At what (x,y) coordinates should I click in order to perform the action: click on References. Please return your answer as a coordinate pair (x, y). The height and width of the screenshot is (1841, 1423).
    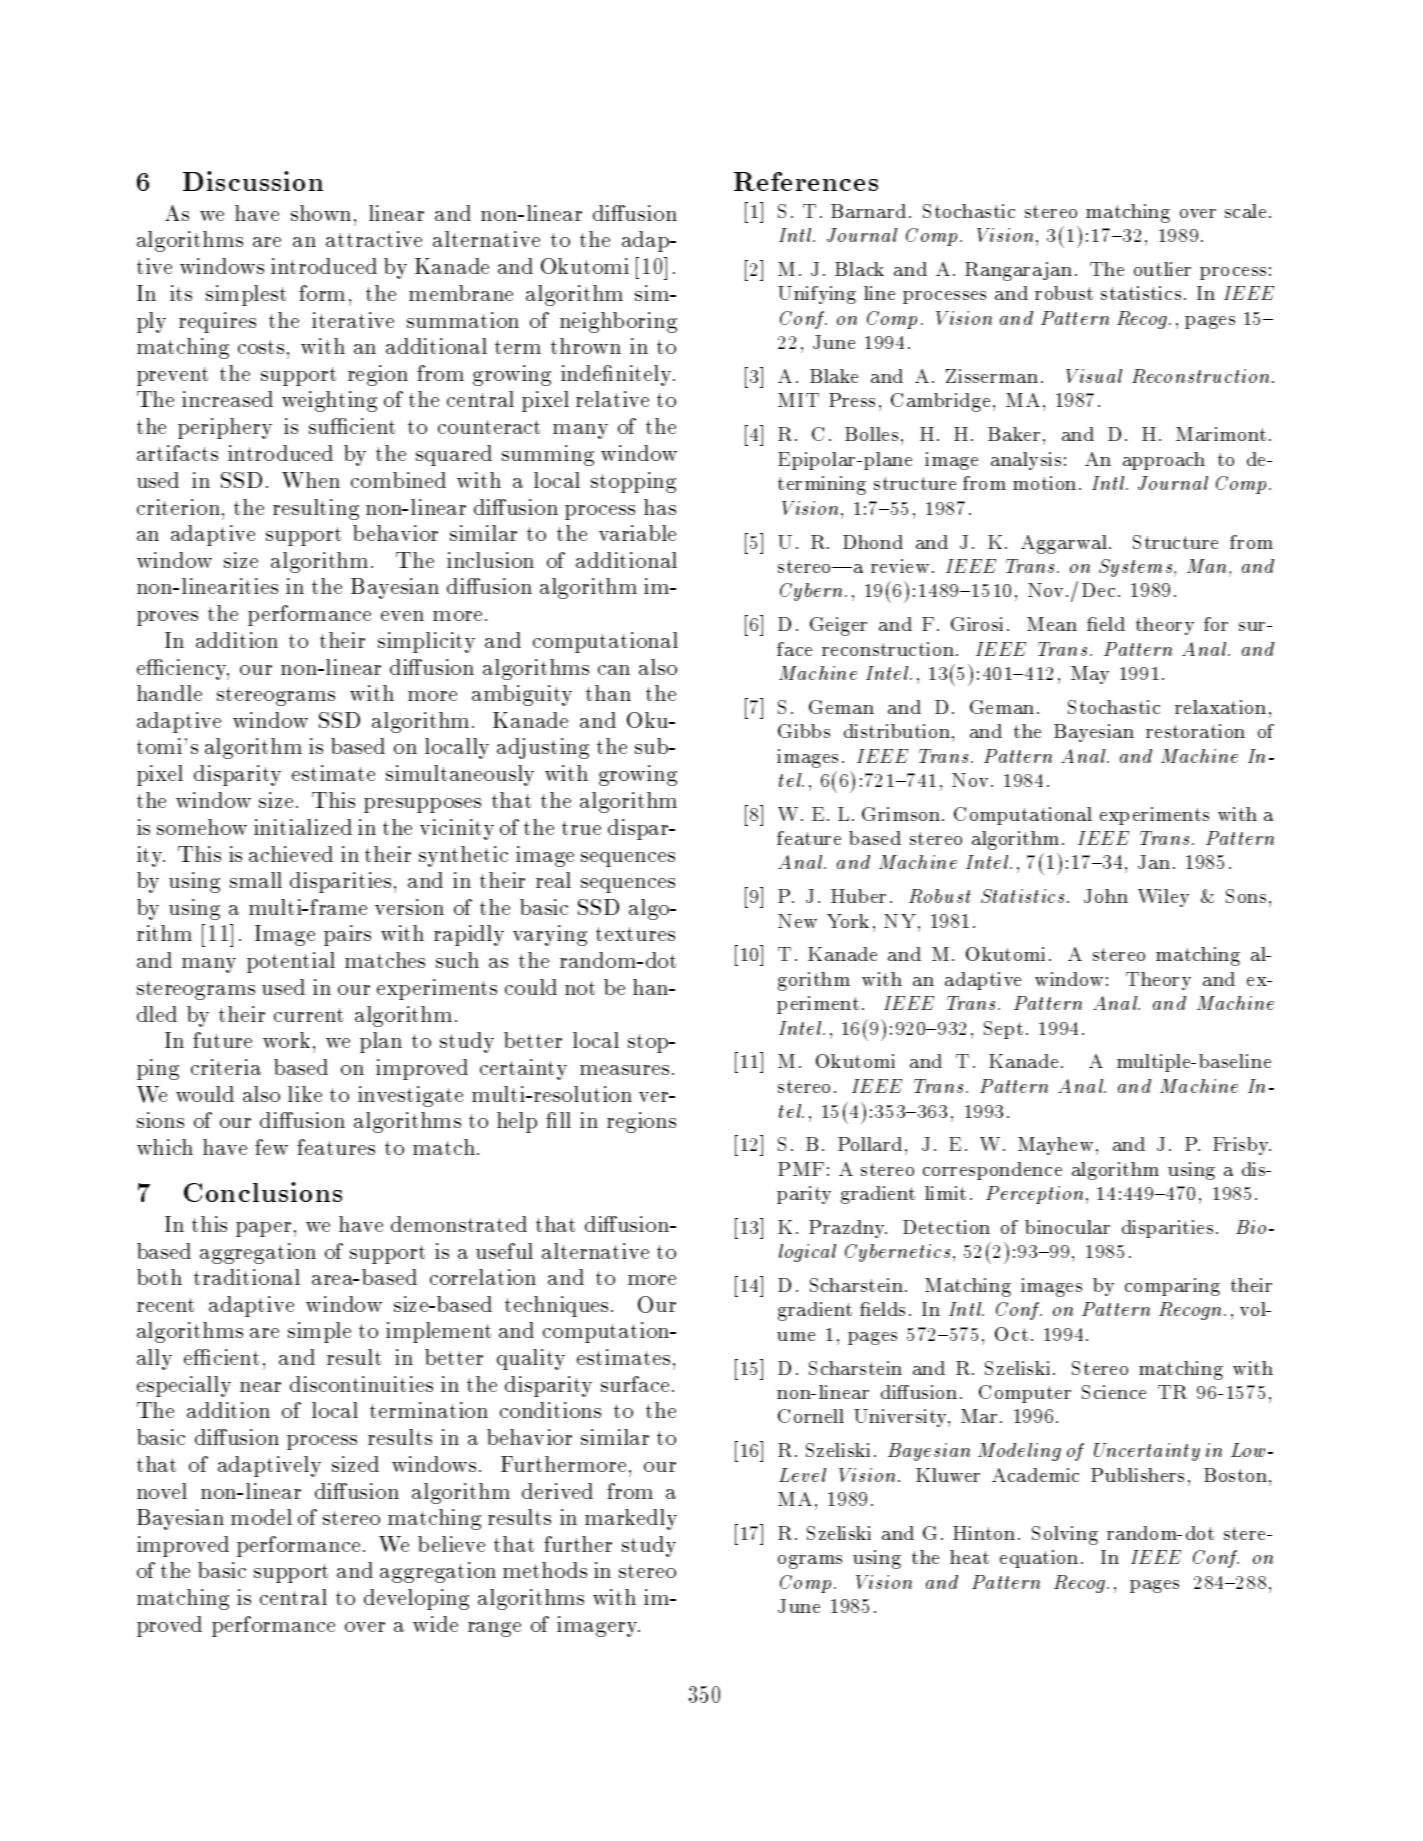
    Looking at the image, I should click on (806, 181).
